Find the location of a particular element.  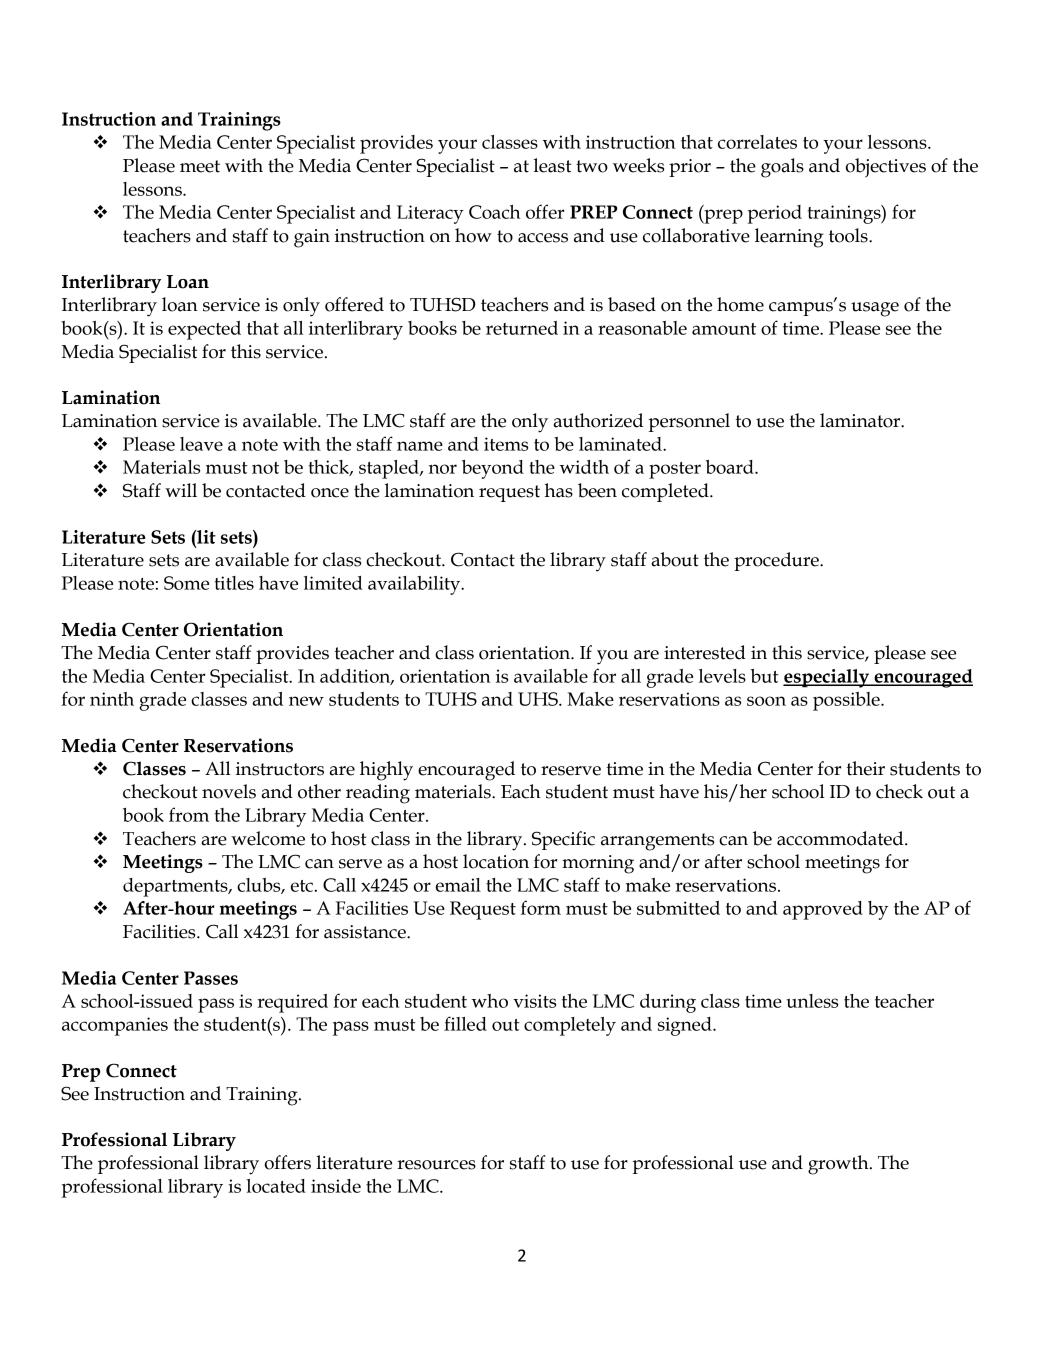

gain is located at coordinates (312, 238).
